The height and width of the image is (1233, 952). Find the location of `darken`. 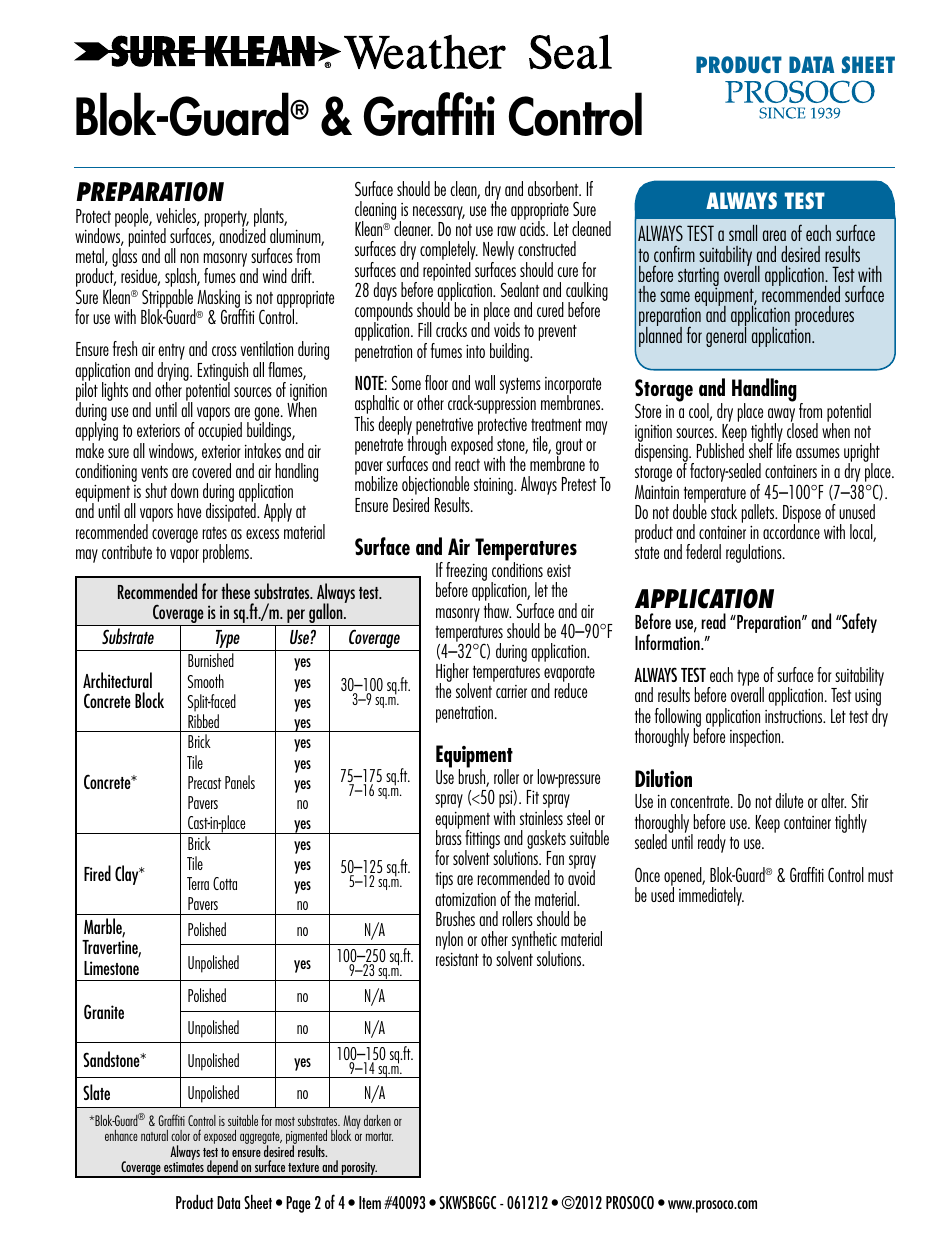

darken is located at coordinates (377, 1120).
